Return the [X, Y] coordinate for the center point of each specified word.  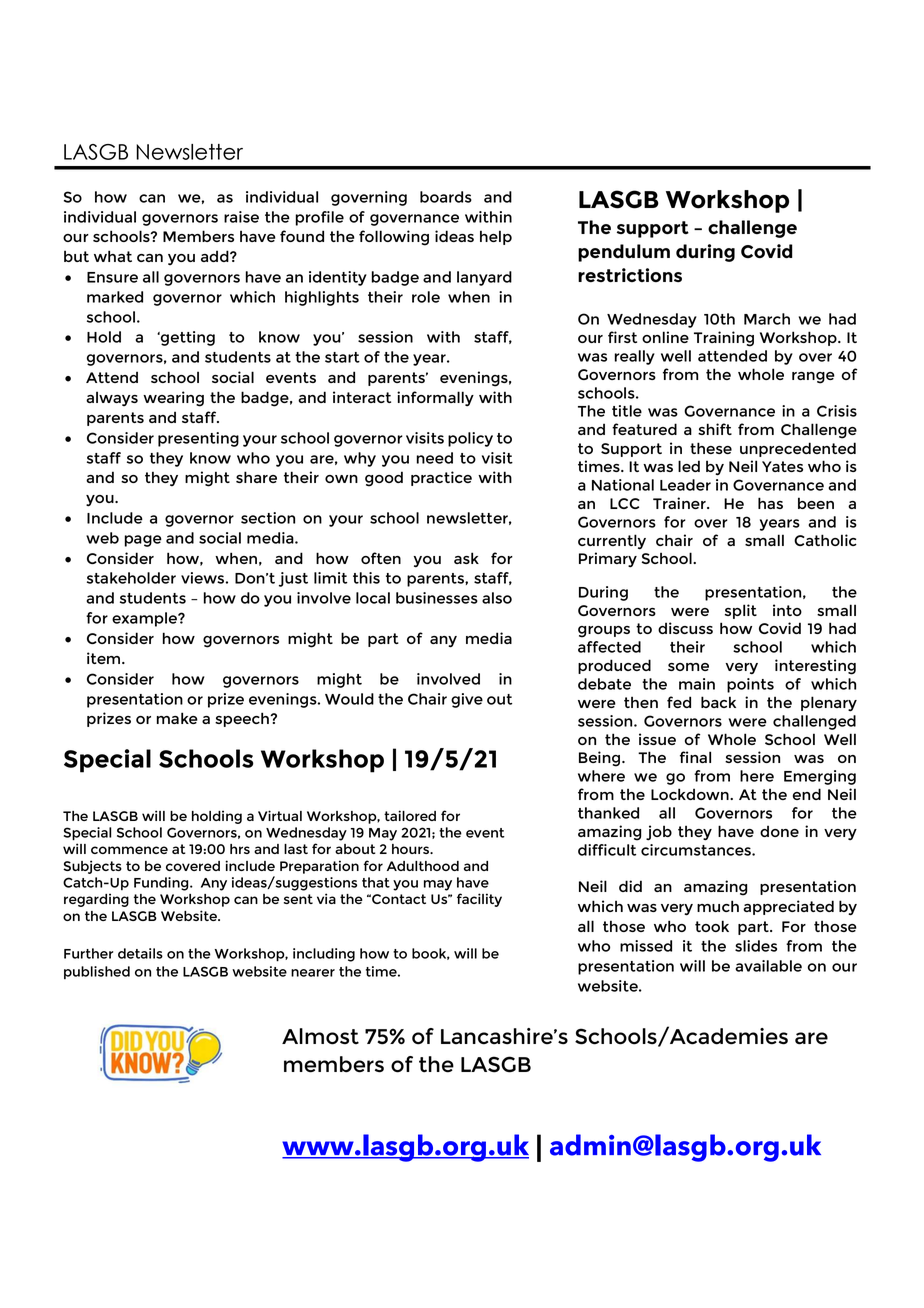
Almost [320, 1036]
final [695, 757]
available [768, 966]
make [177, 718]
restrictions [630, 275]
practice [441, 478]
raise [241, 217]
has [770, 503]
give [467, 700]
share [256, 477]
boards [446, 197]
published [97, 972]
